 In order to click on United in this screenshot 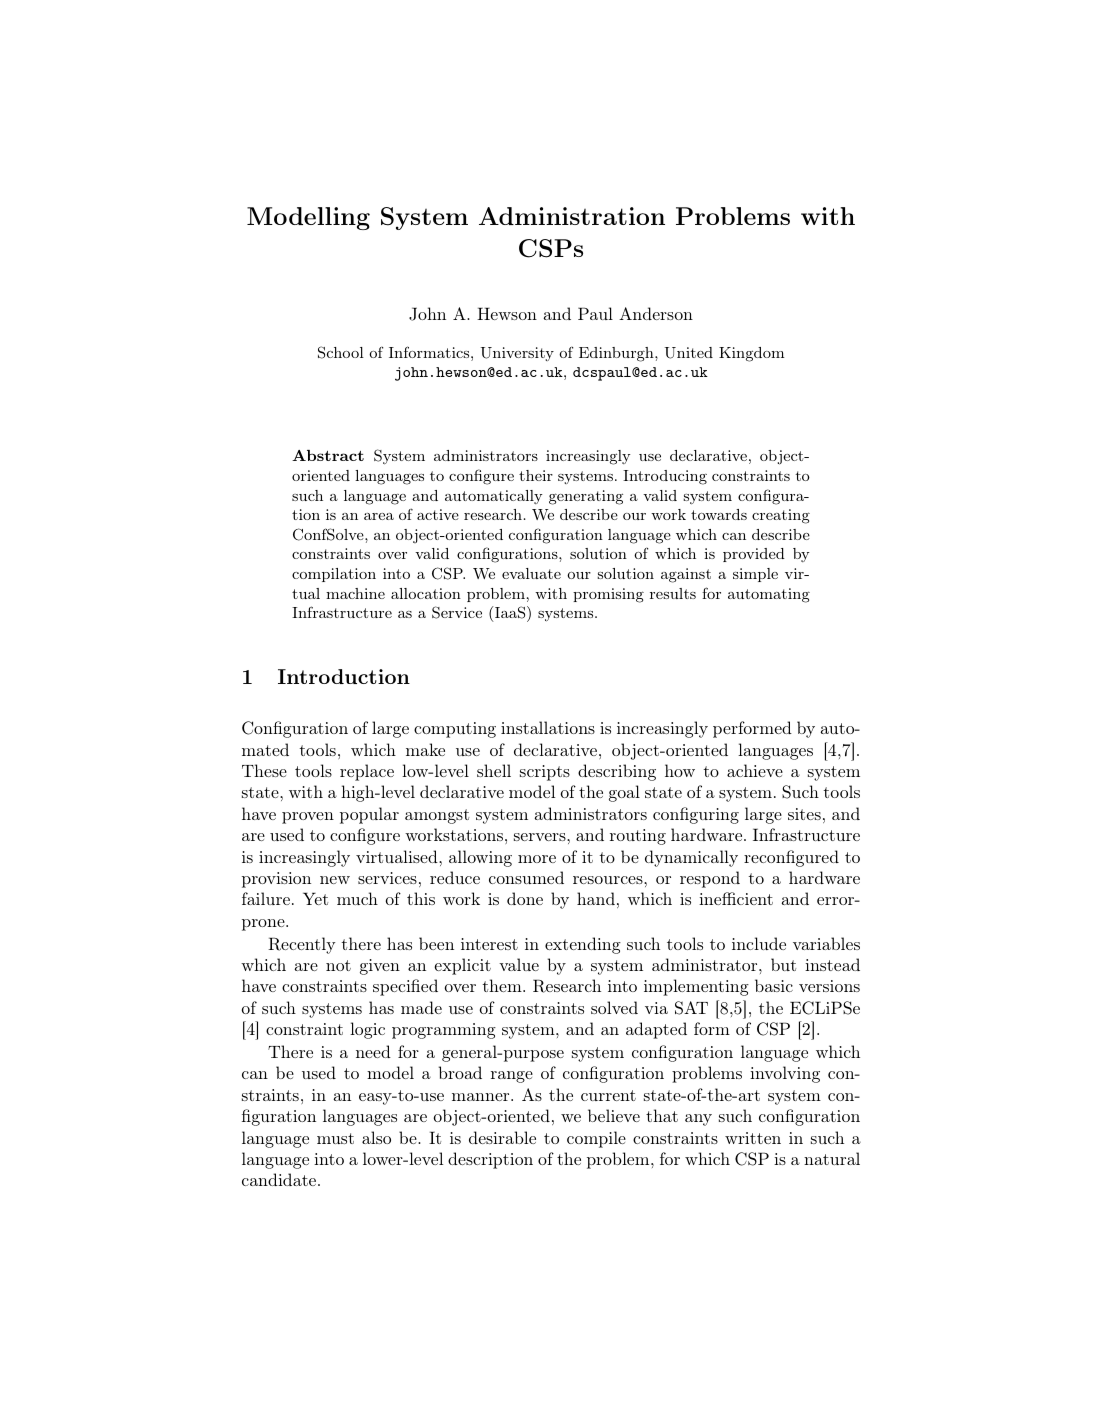, I will do `click(689, 353)`.
